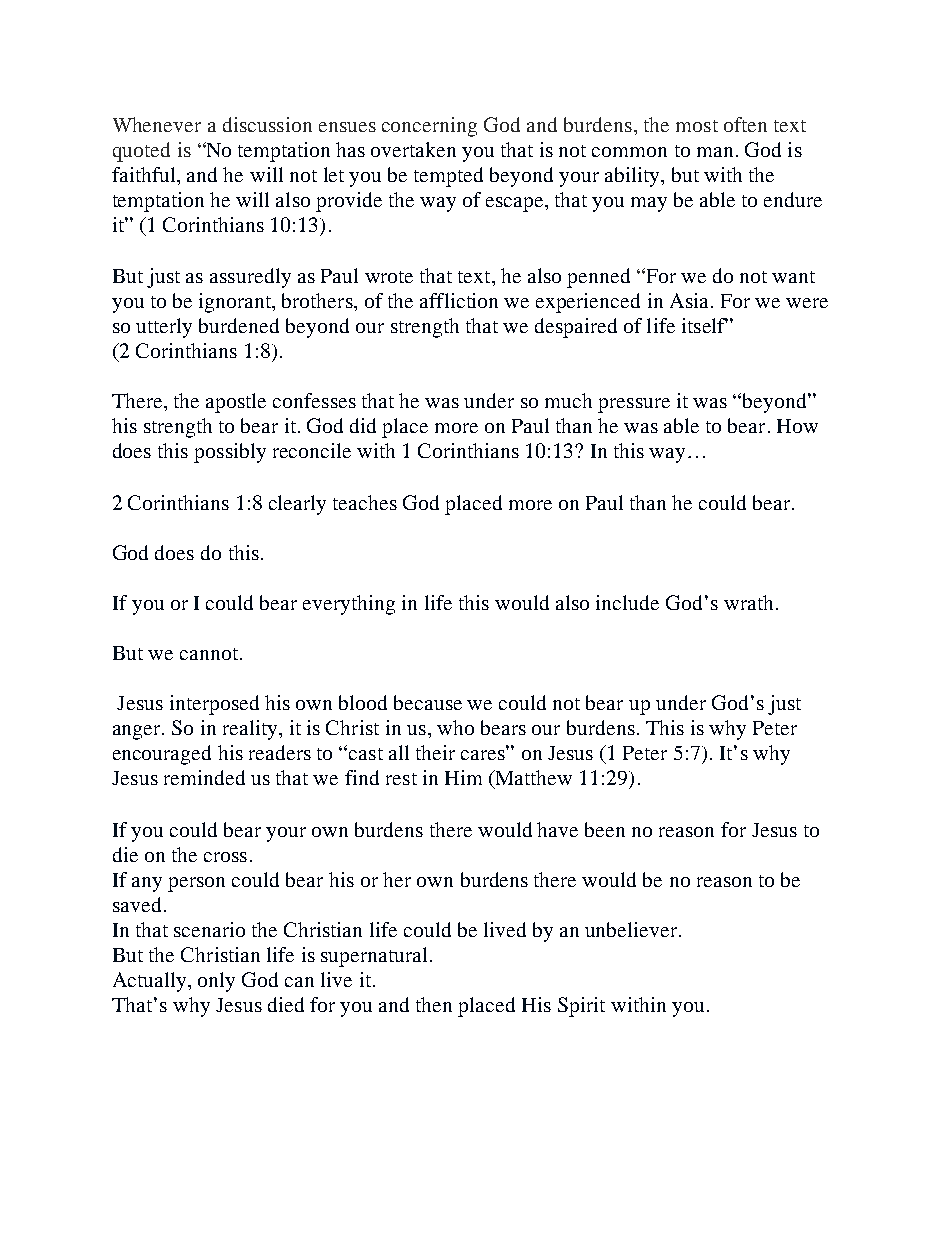  Describe the element at coordinates (214, 705) in the screenshot. I see `interposed` at that location.
